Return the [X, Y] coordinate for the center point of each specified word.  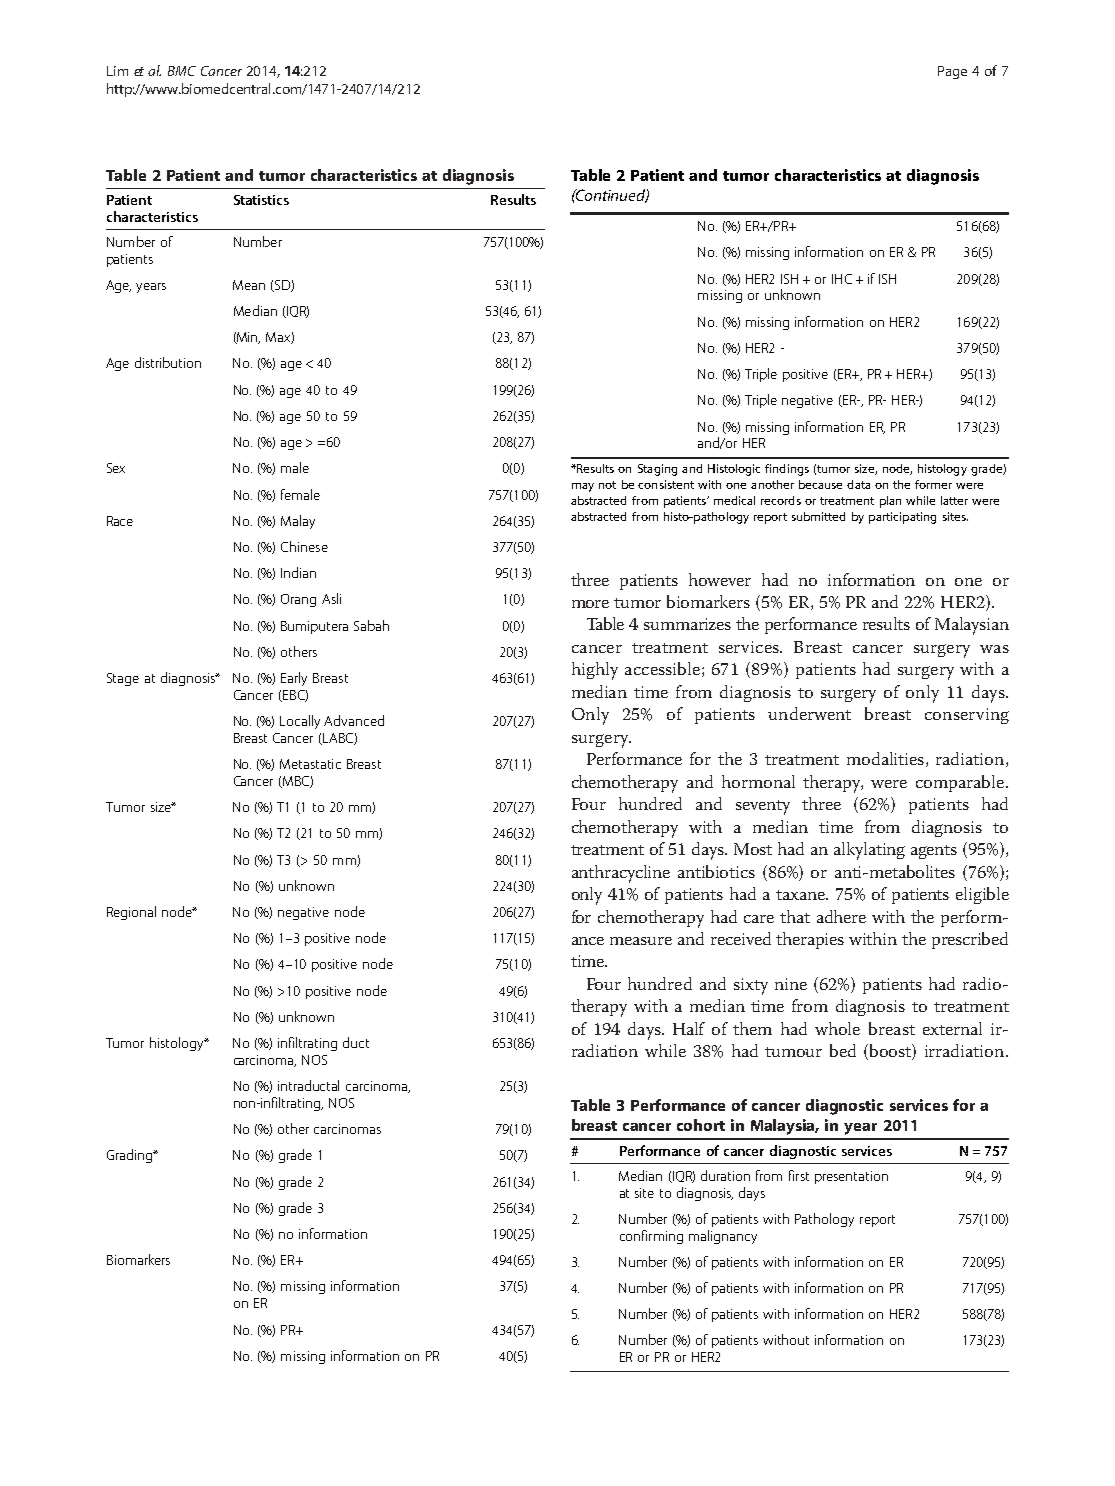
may [583, 487]
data [858, 484]
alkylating [869, 851]
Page [952, 72]
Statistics [261, 200]
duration [725, 1175]
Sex [116, 468]
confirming [651, 1237]
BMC [182, 71]
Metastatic [310, 764]
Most [753, 849]
